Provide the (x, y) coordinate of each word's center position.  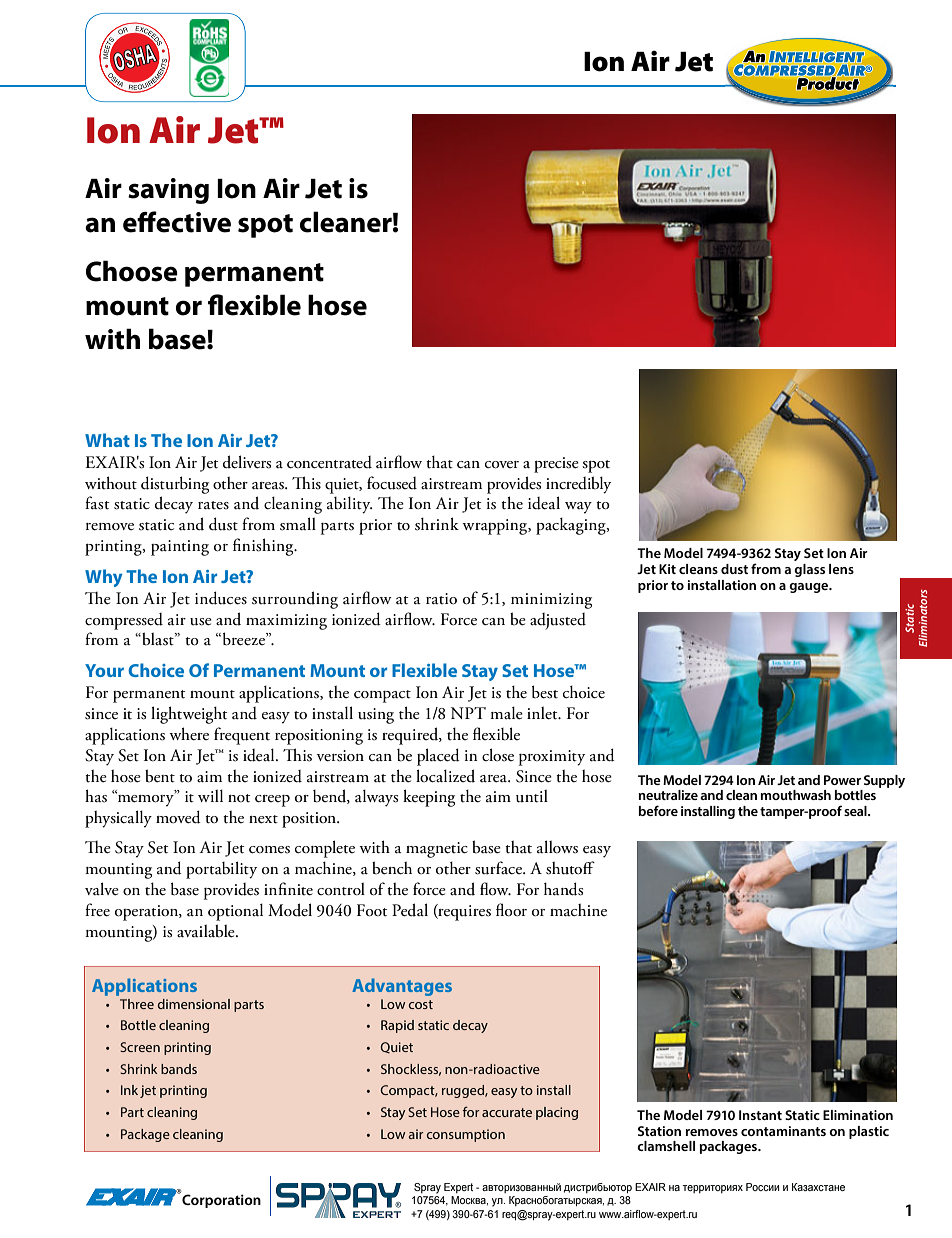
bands (179, 1069)
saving (168, 191)
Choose (132, 271)
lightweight (189, 715)
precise (556, 465)
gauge (810, 588)
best (545, 692)
